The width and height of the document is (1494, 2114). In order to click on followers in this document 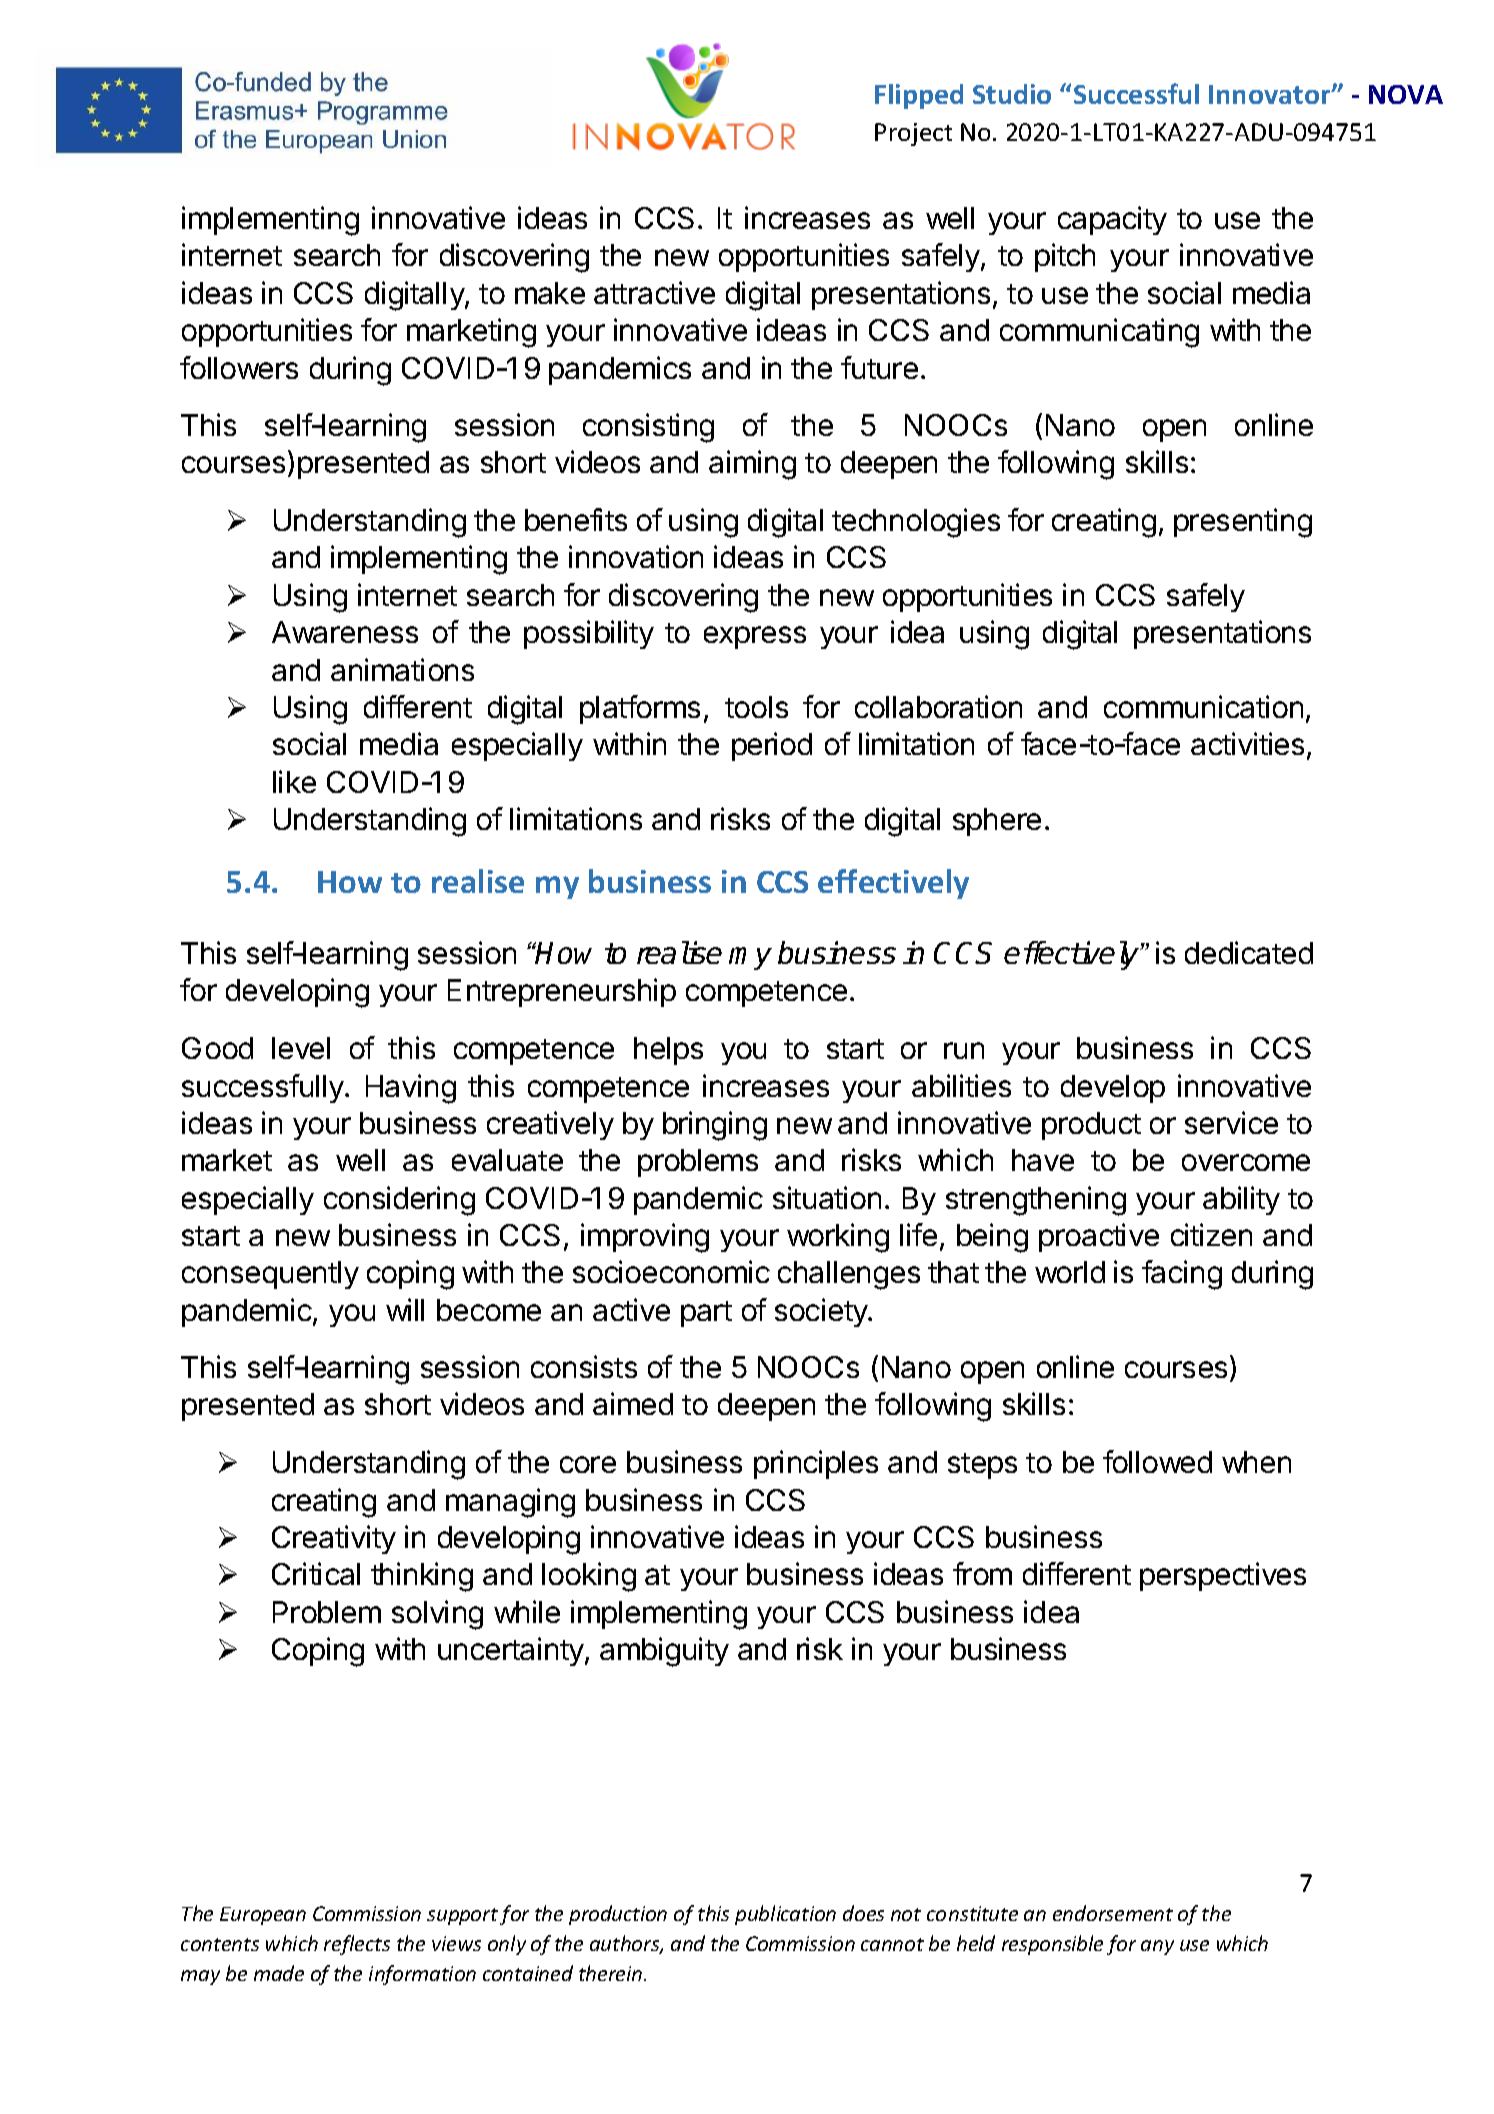, I will do `click(239, 367)`.
